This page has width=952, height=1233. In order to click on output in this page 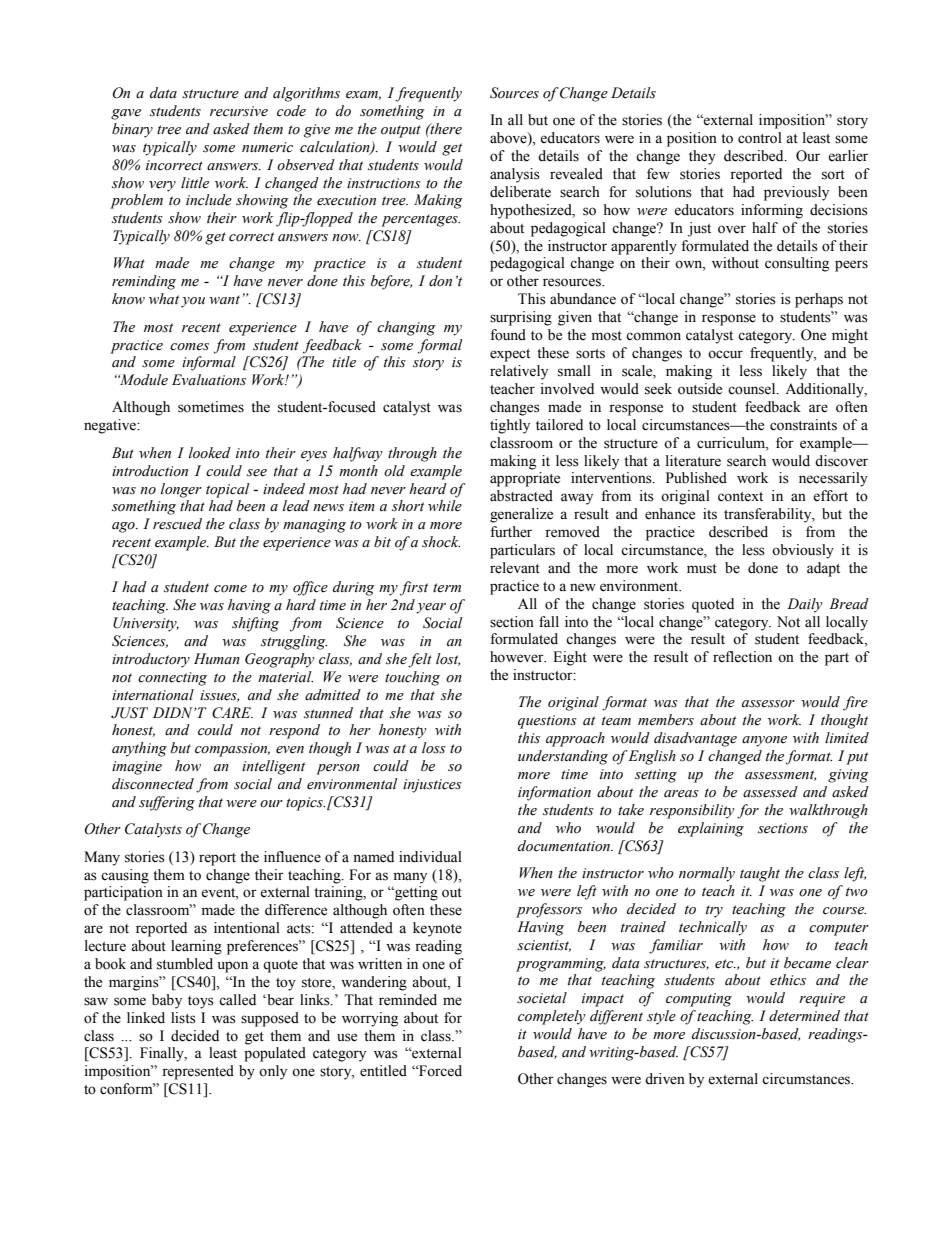, I will do `click(401, 131)`.
